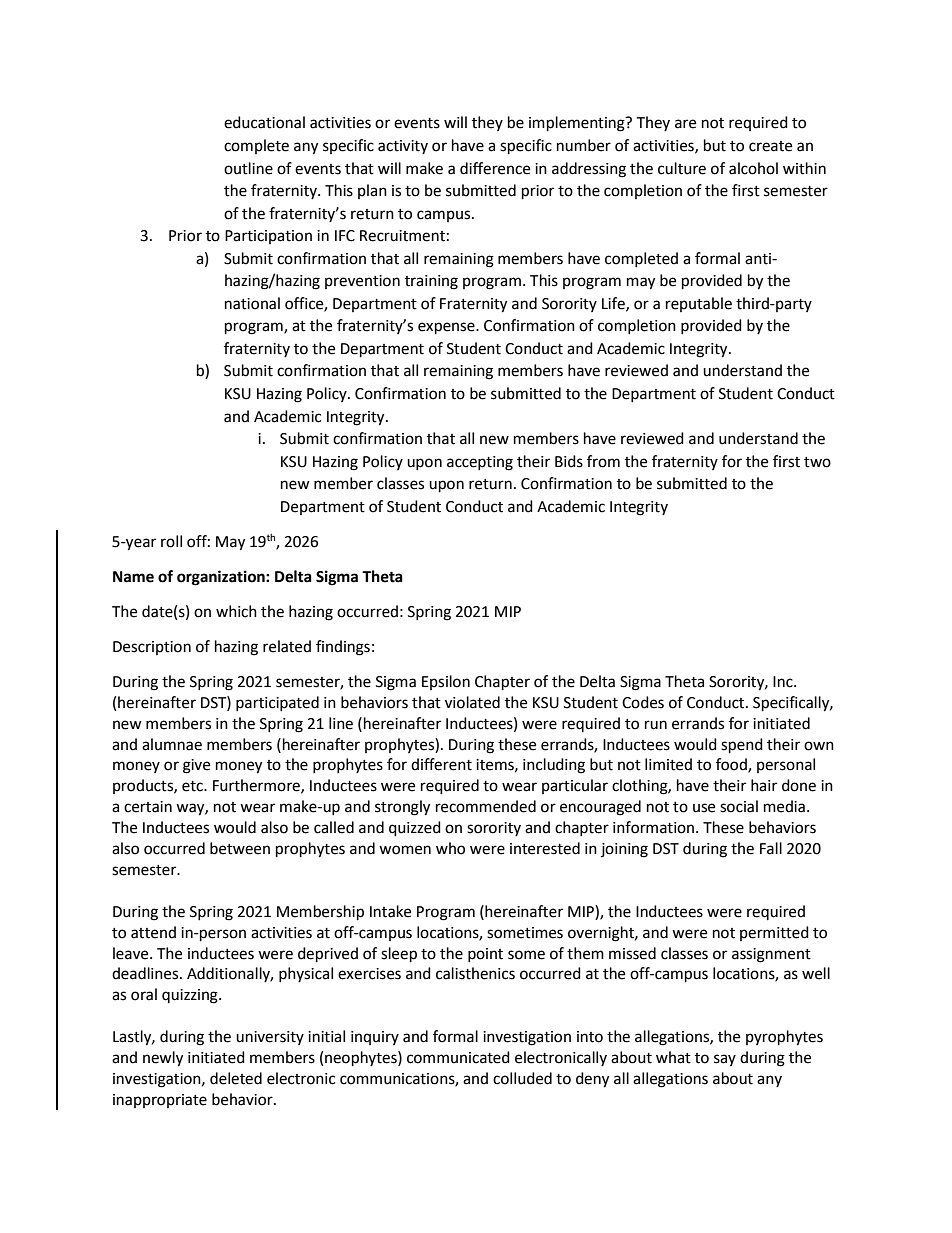  What do you see at coordinates (236, 611) in the screenshot?
I see `which` at bounding box center [236, 611].
